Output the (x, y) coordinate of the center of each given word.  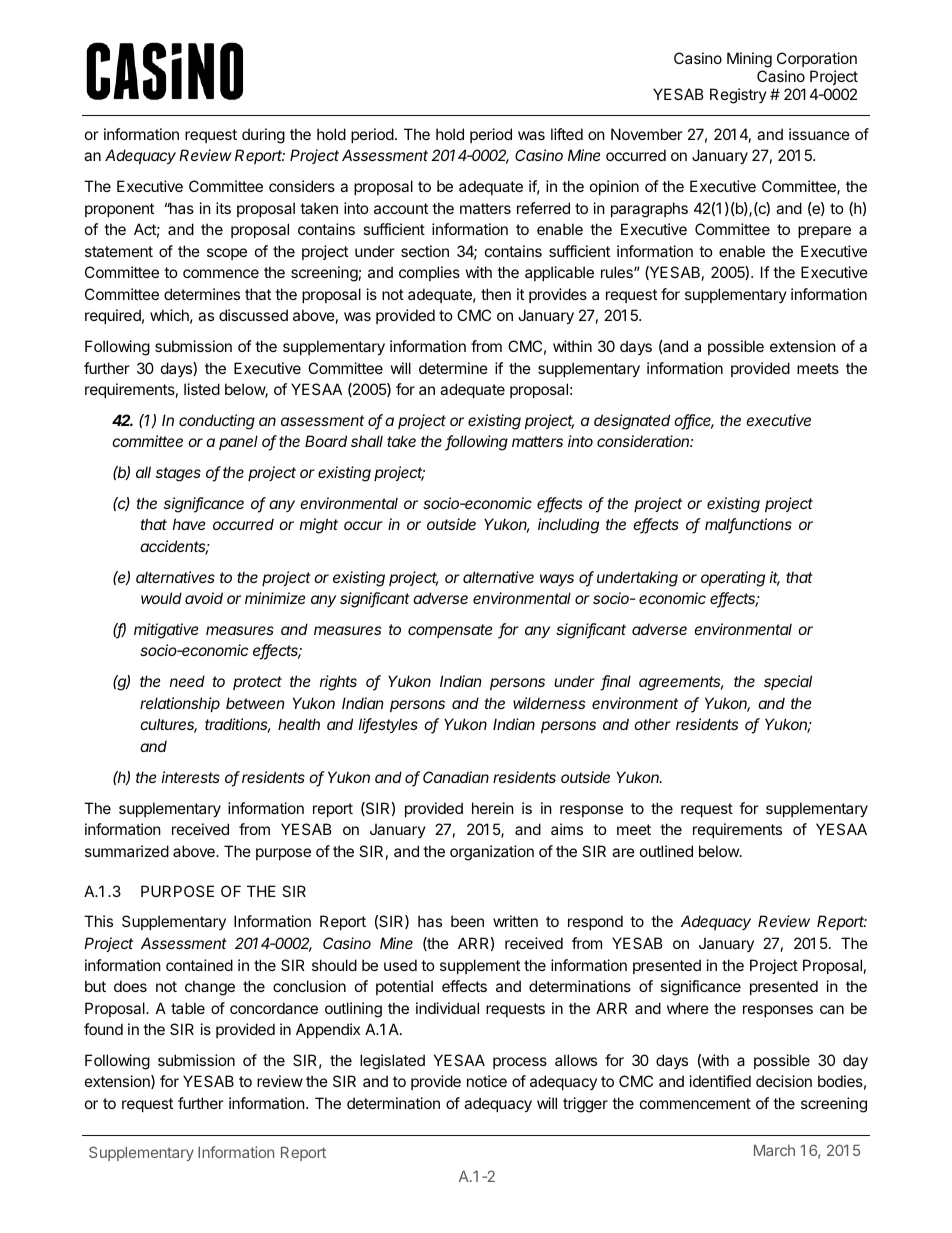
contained (199, 965)
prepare (824, 232)
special (788, 682)
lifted (567, 134)
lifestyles (388, 726)
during (263, 136)
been (467, 921)
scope (227, 254)
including (568, 526)
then (496, 294)
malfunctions (748, 526)
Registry (738, 96)
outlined (666, 851)
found (103, 1029)
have (189, 524)
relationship (180, 704)
